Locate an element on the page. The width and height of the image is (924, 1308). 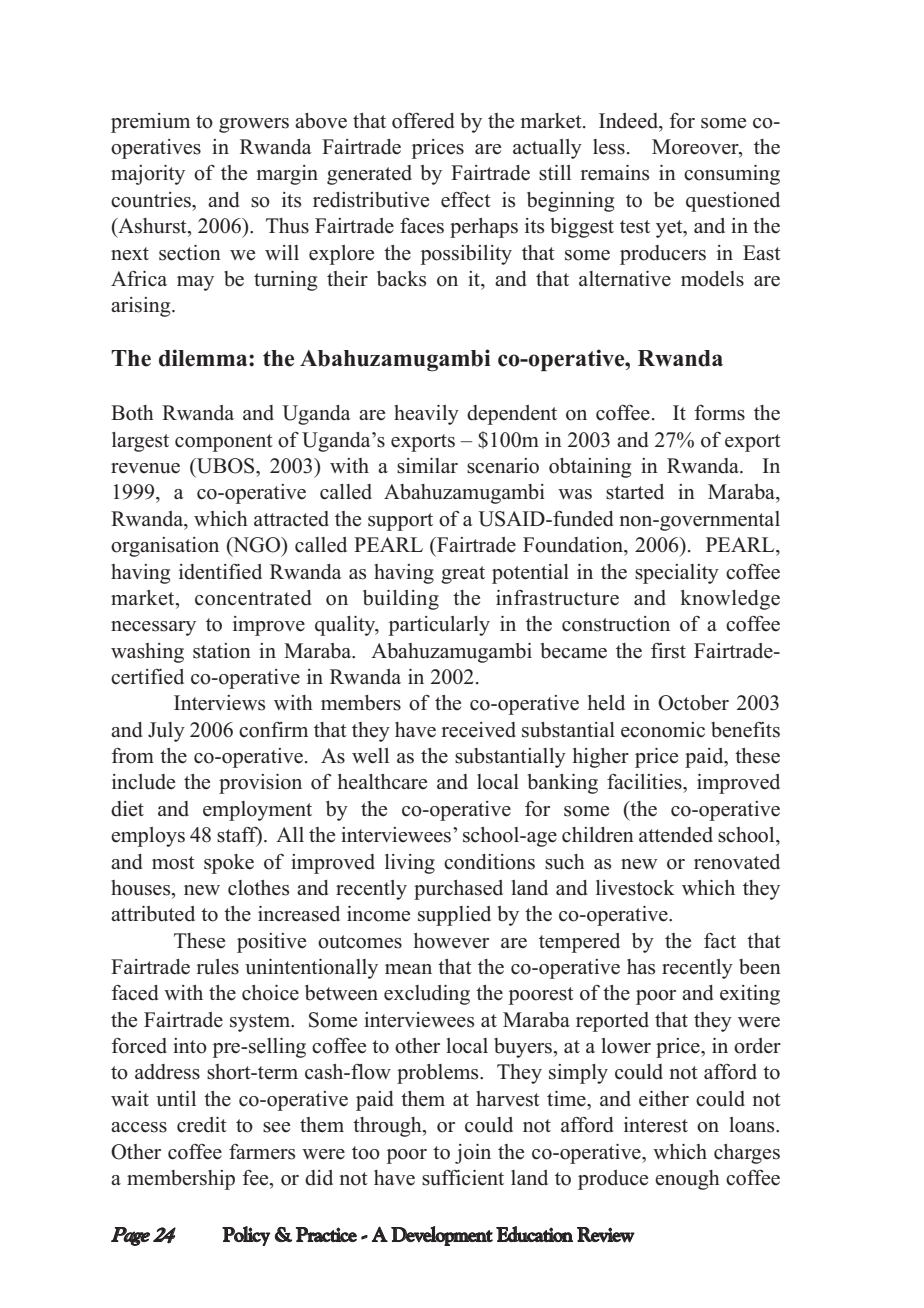
consuming is located at coordinates (732, 175).
